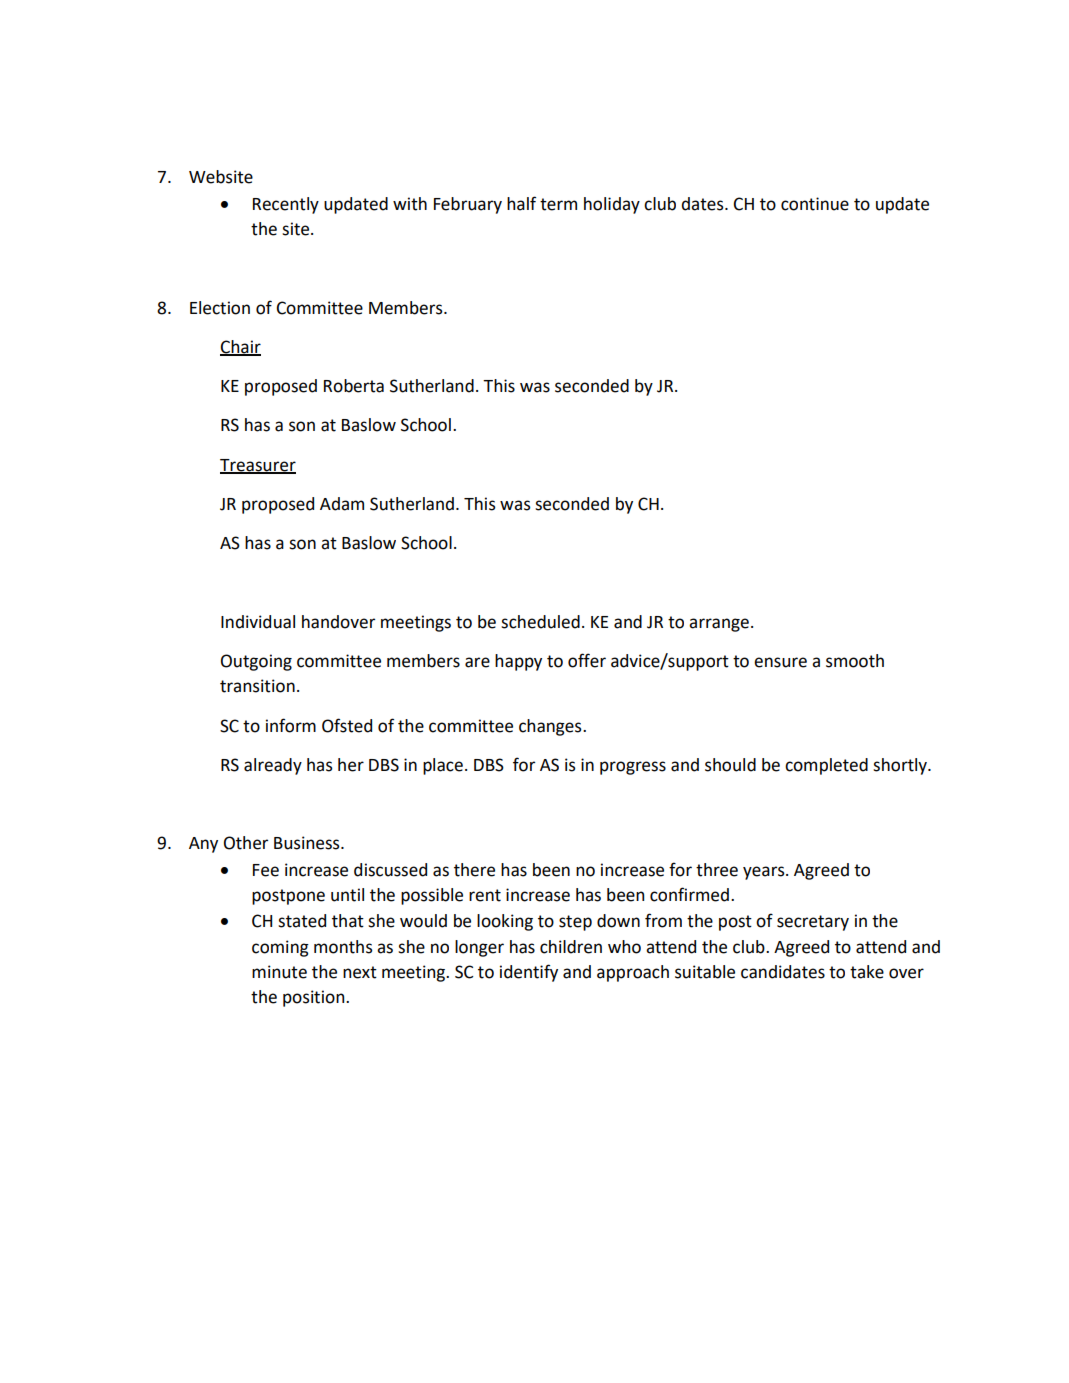  Describe the element at coordinates (826, 766) in the image. I see `completed` at that location.
